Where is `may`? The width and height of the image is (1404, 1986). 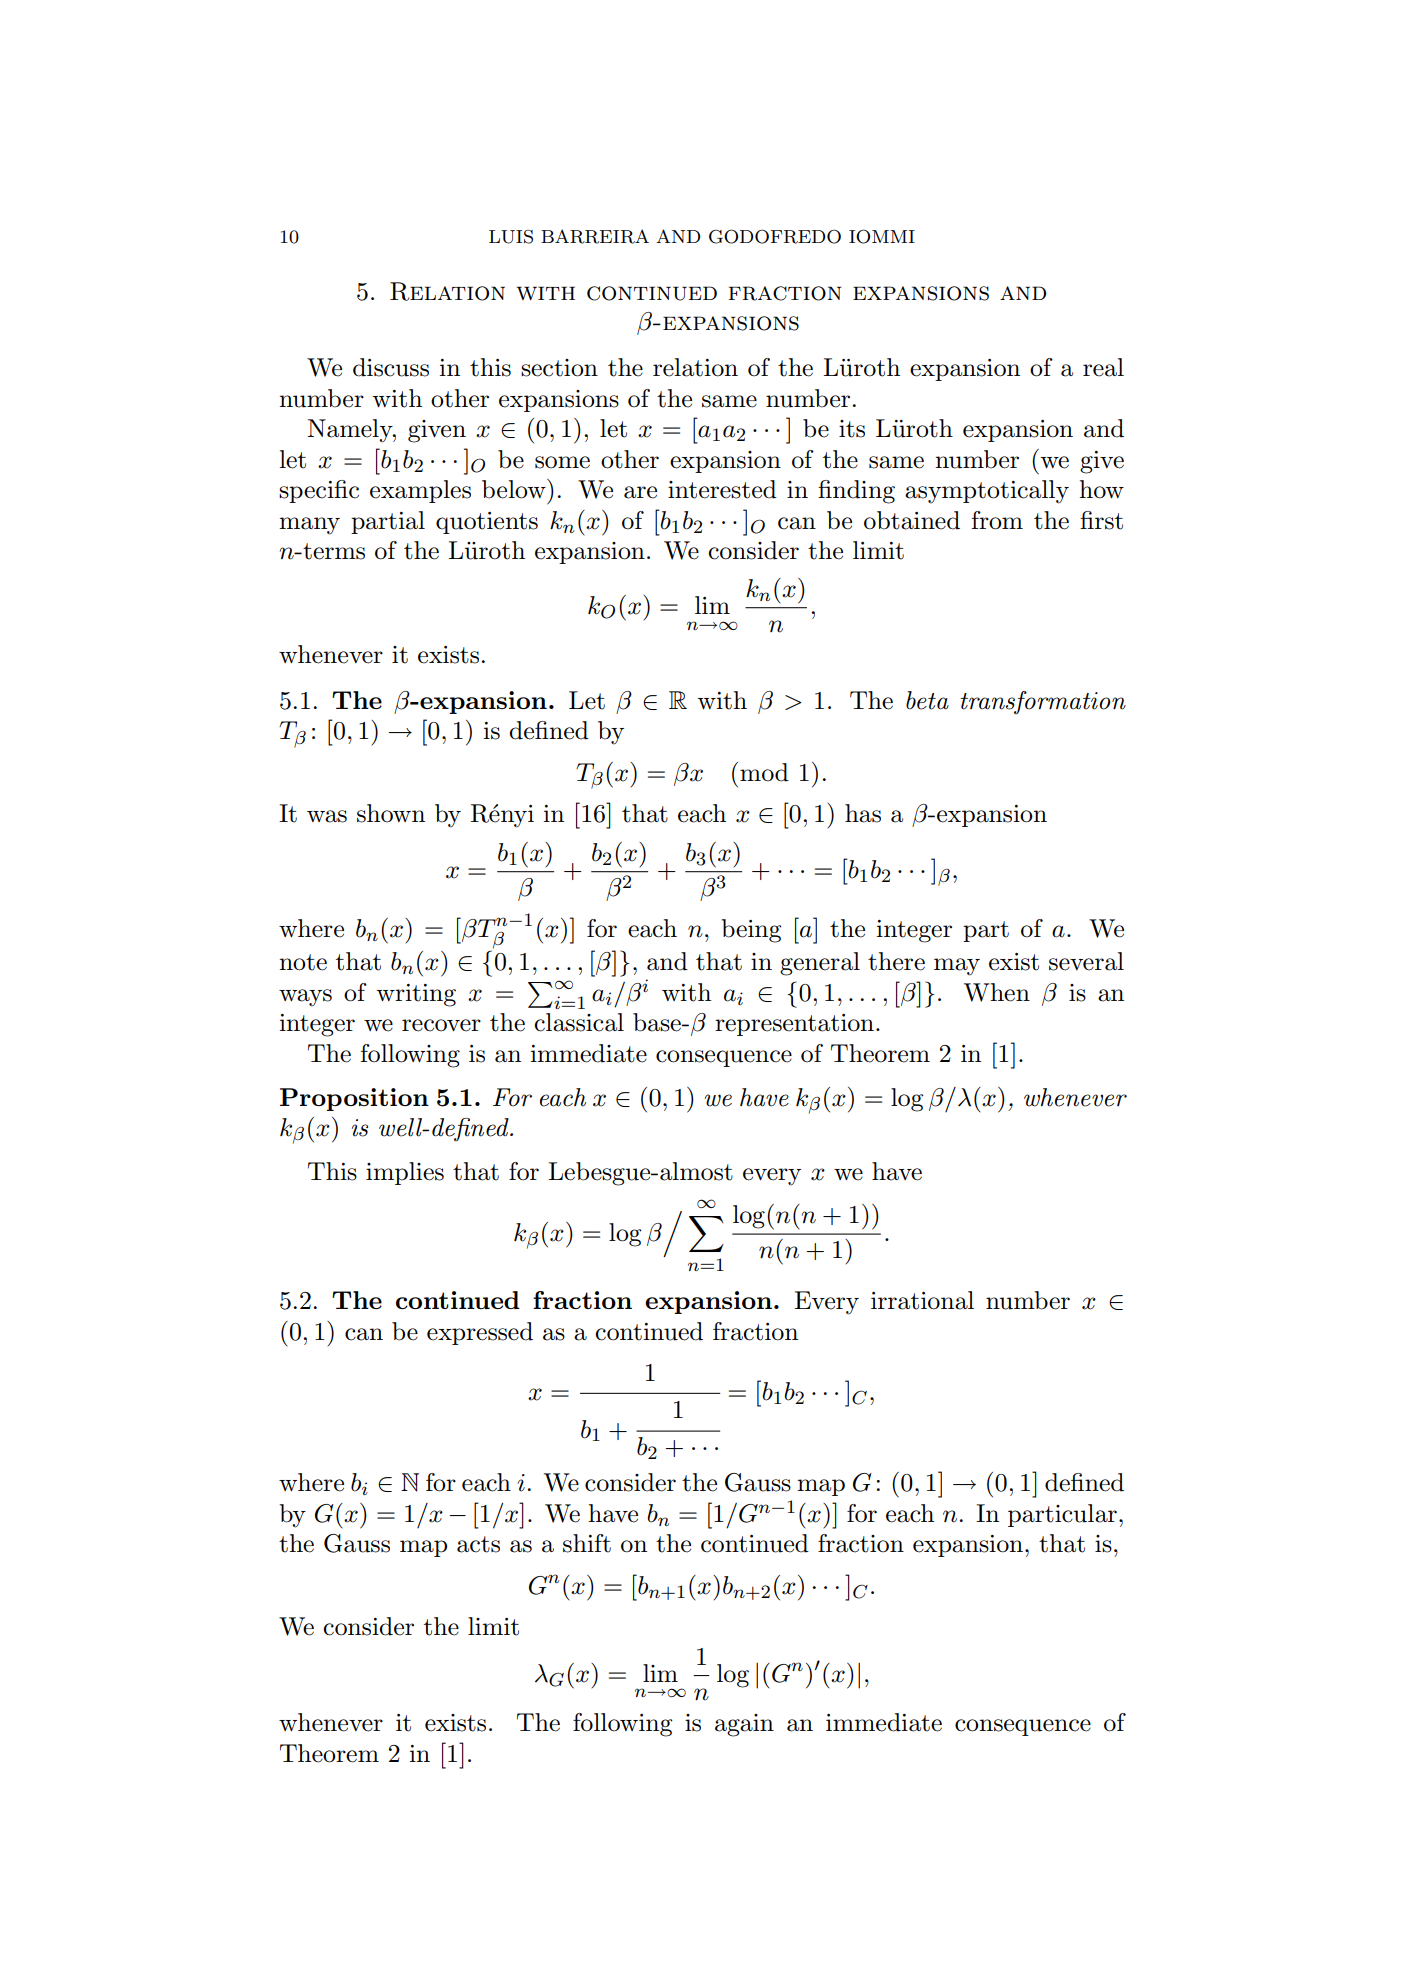
may is located at coordinates (957, 967).
